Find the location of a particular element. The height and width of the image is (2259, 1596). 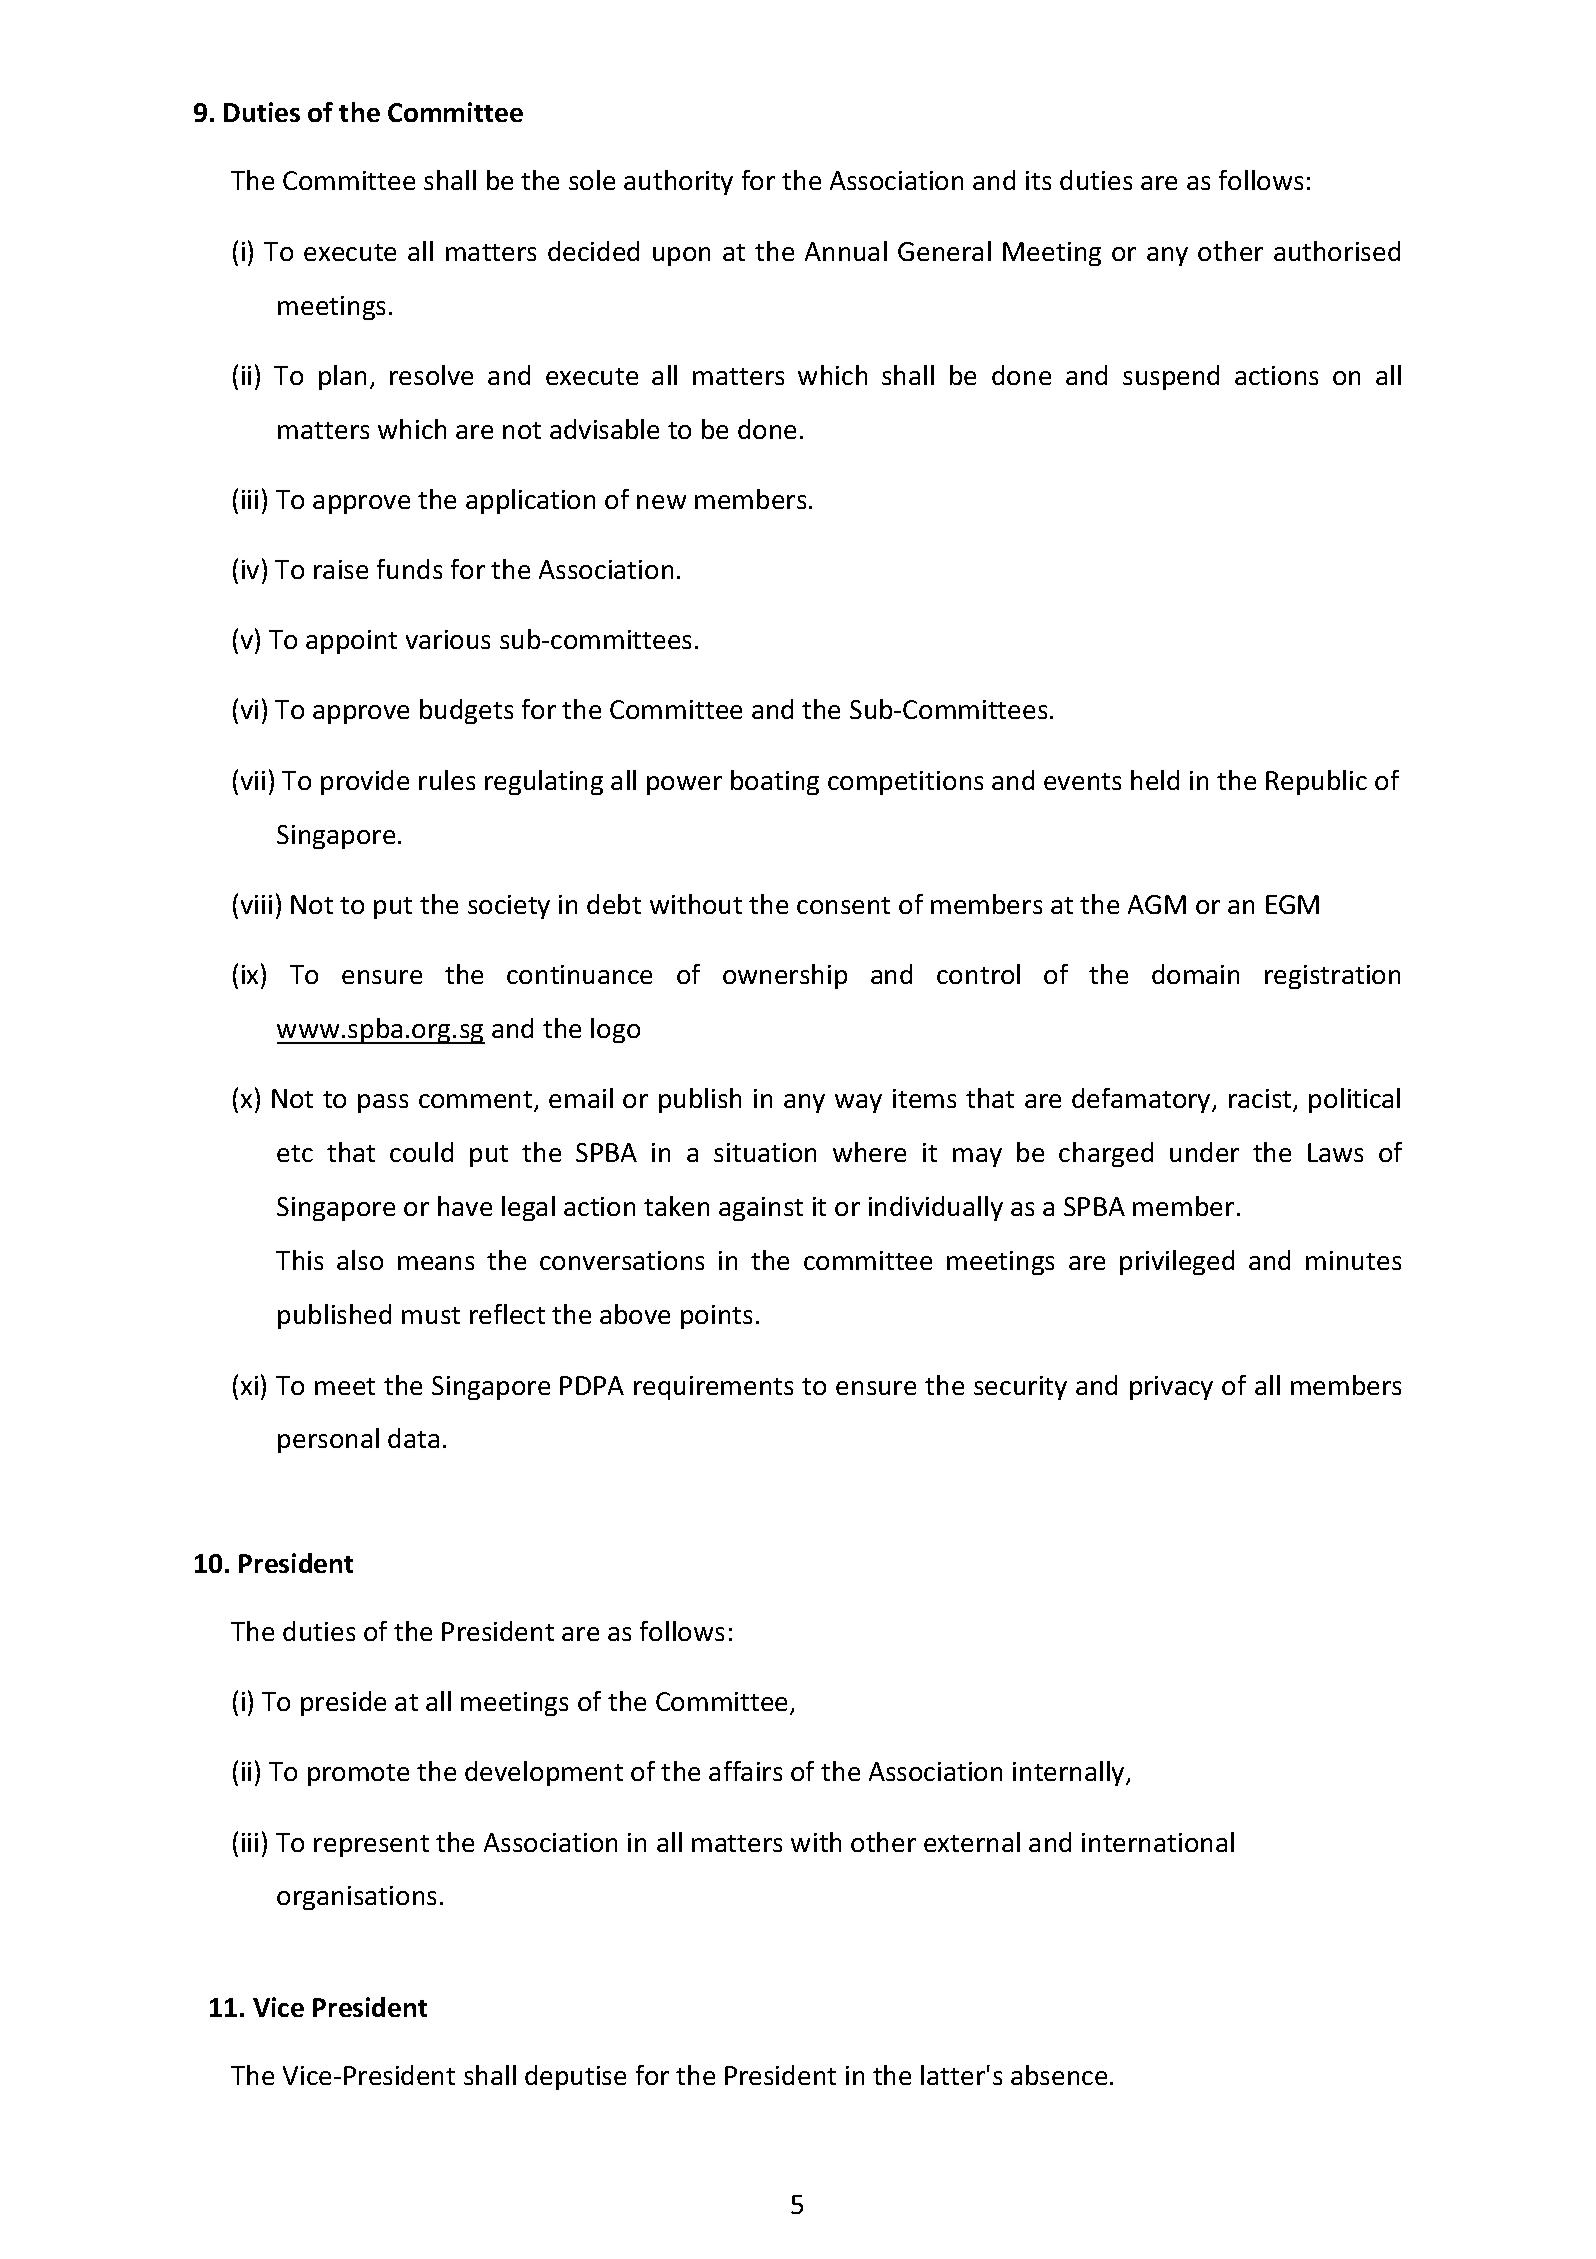

resolve is located at coordinates (431, 375).
